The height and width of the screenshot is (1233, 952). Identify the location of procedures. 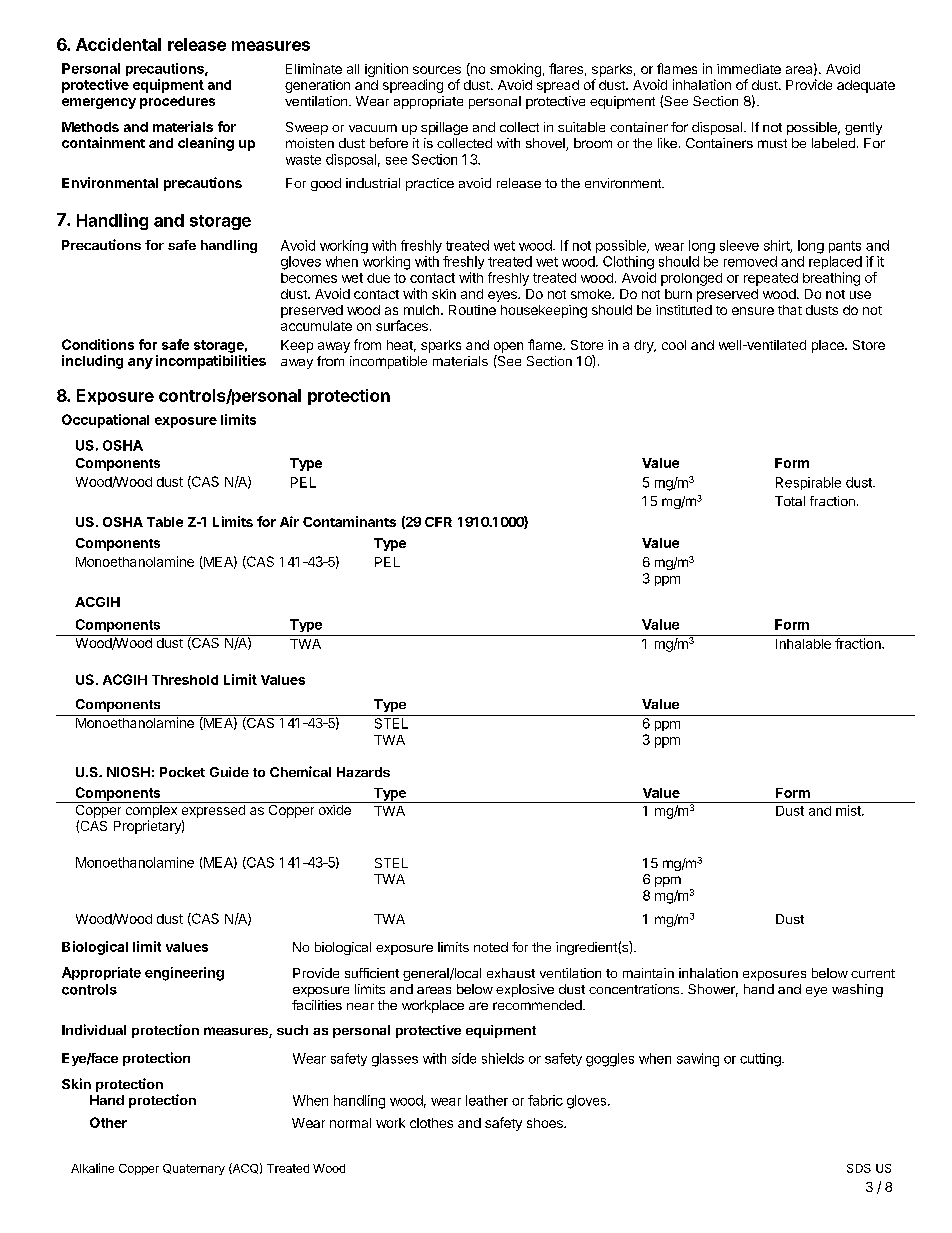
(177, 102).
